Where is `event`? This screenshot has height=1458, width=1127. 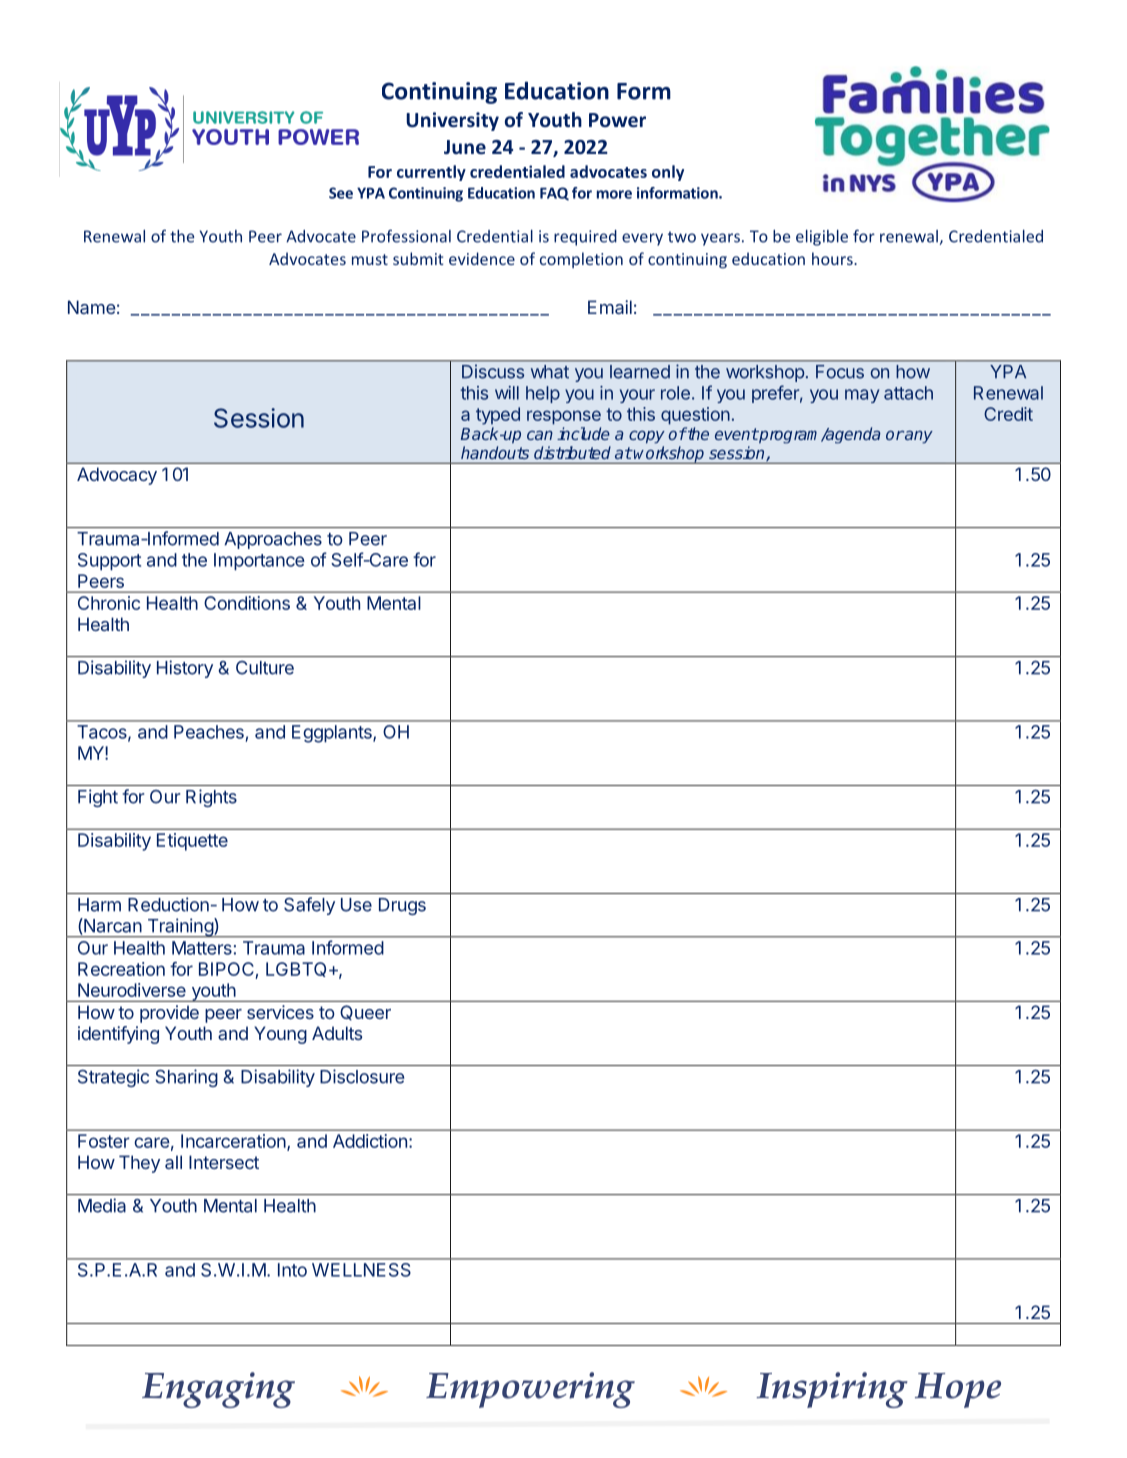 event is located at coordinates (736, 434).
